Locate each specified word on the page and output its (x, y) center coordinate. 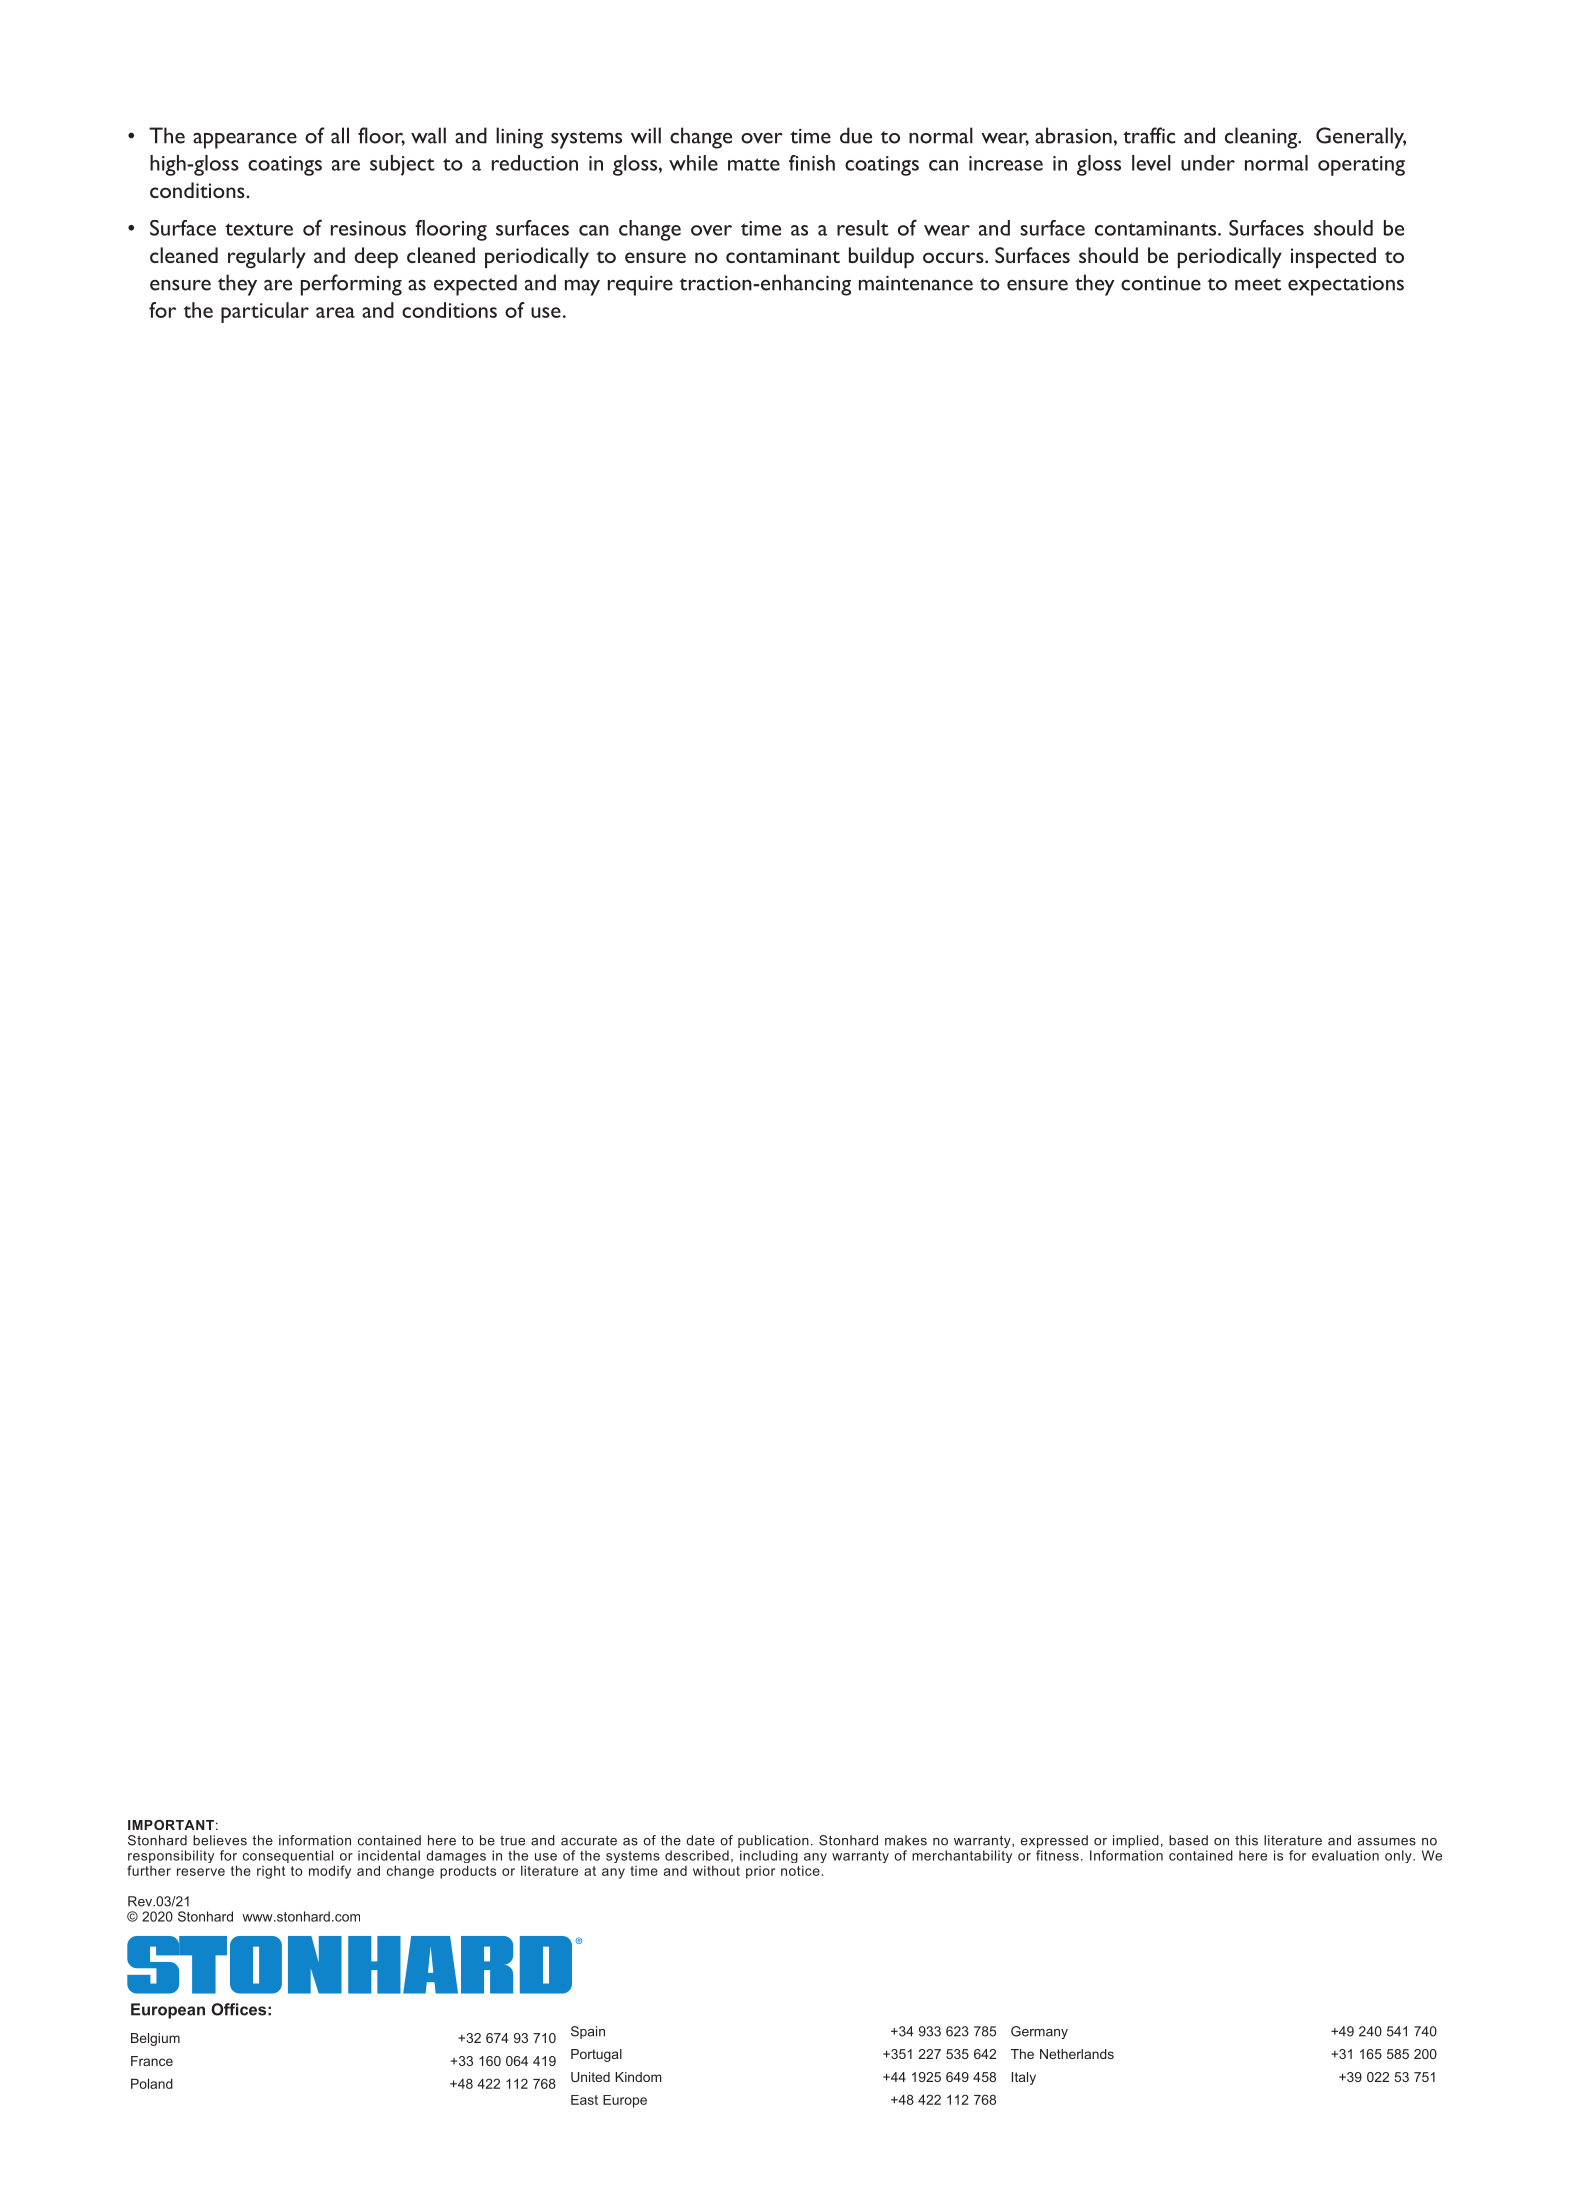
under (1208, 163)
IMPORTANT (171, 1825)
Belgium (155, 2039)
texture (259, 229)
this (1246, 1840)
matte (754, 164)
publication (773, 1841)
